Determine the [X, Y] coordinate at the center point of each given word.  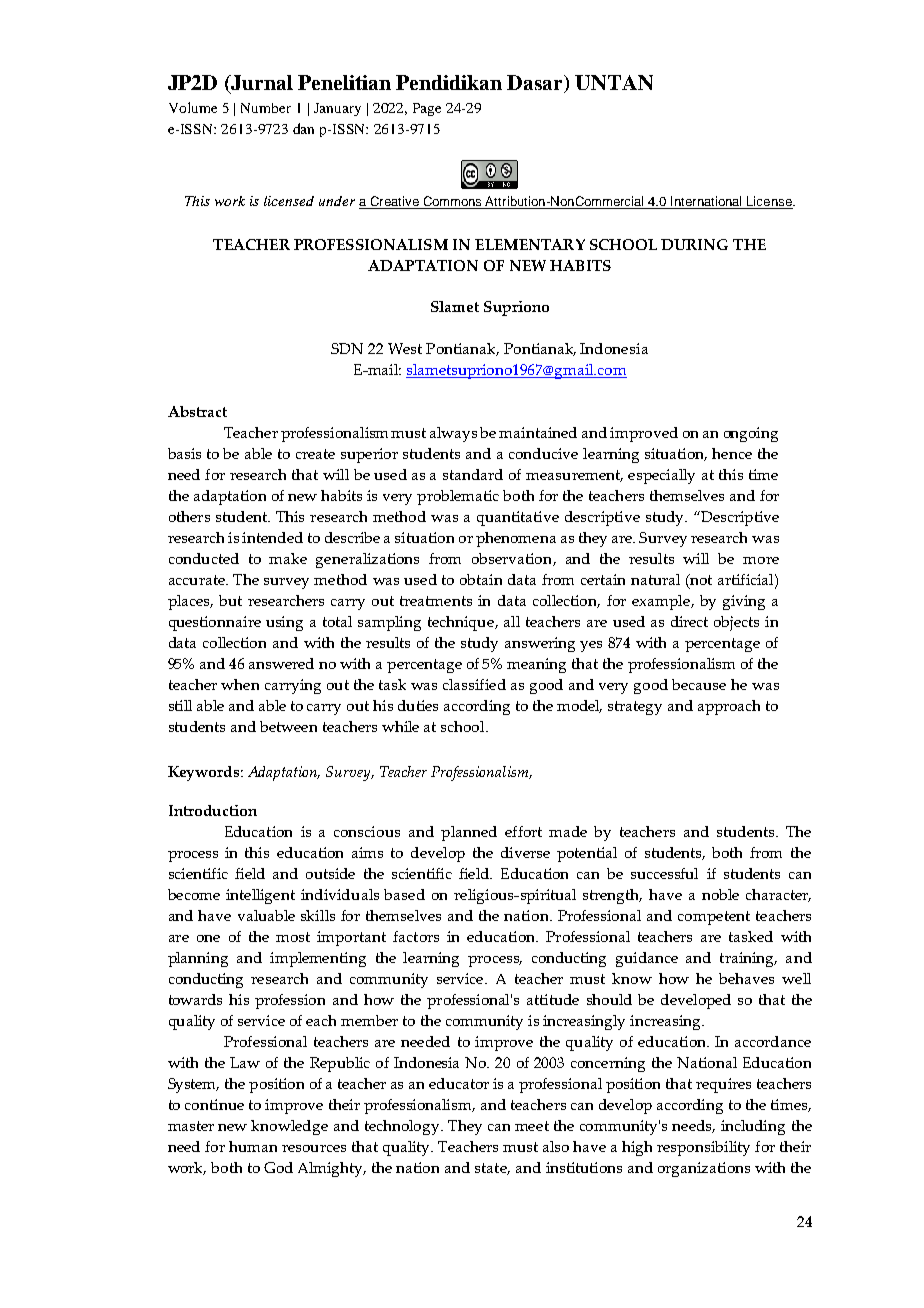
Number [266, 108]
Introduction [213, 810]
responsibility [703, 1148]
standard [473, 474]
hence [732, 453]
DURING [694, 244]
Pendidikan [449, 82]
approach [729, 707]
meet [532, 1126]
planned [469, 833]
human [253, 1146]
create [315, 454]
